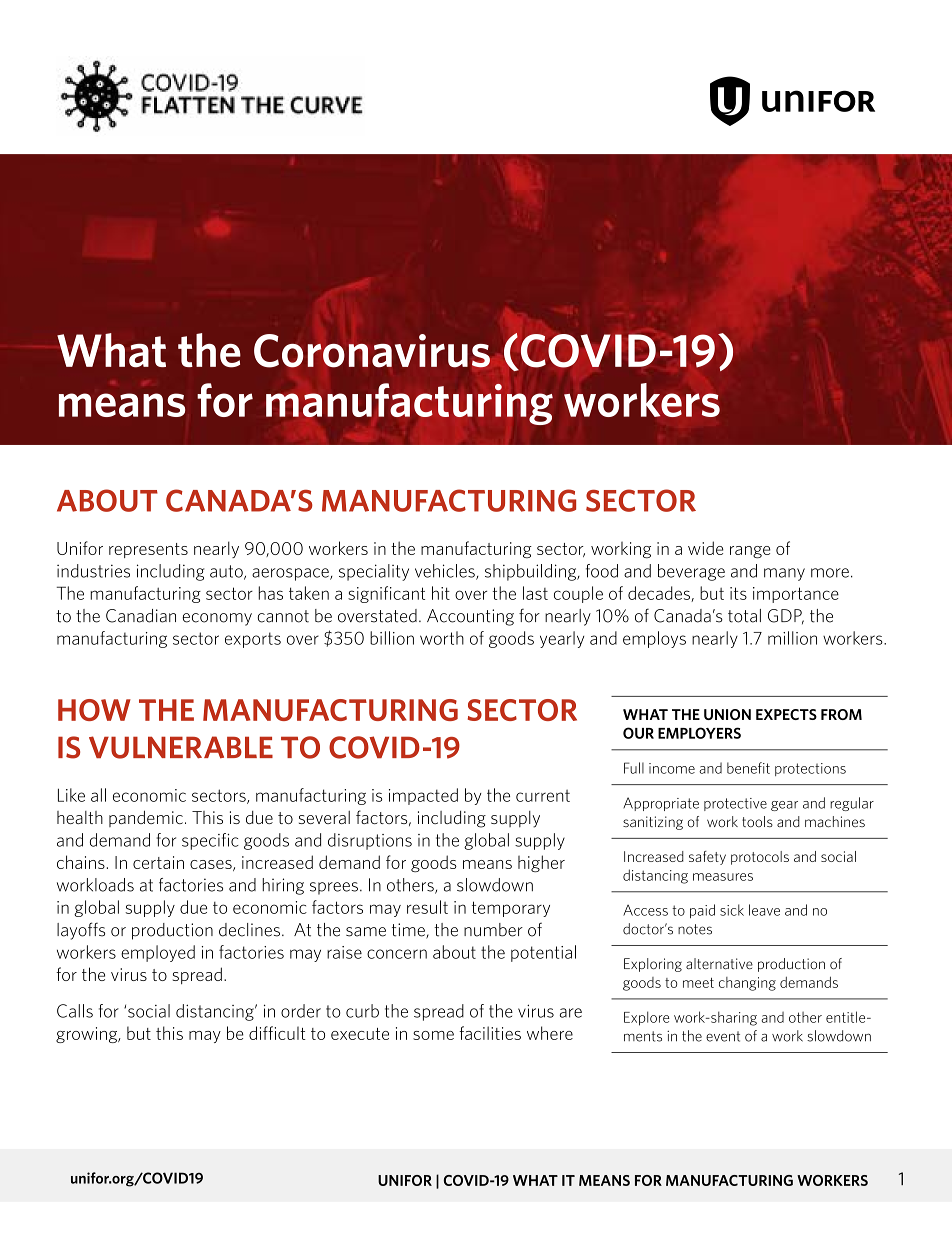 The image size is (952, 1233). Describe the element at coordinates (370, 841) in the document. I see `disruptions` at that location.
